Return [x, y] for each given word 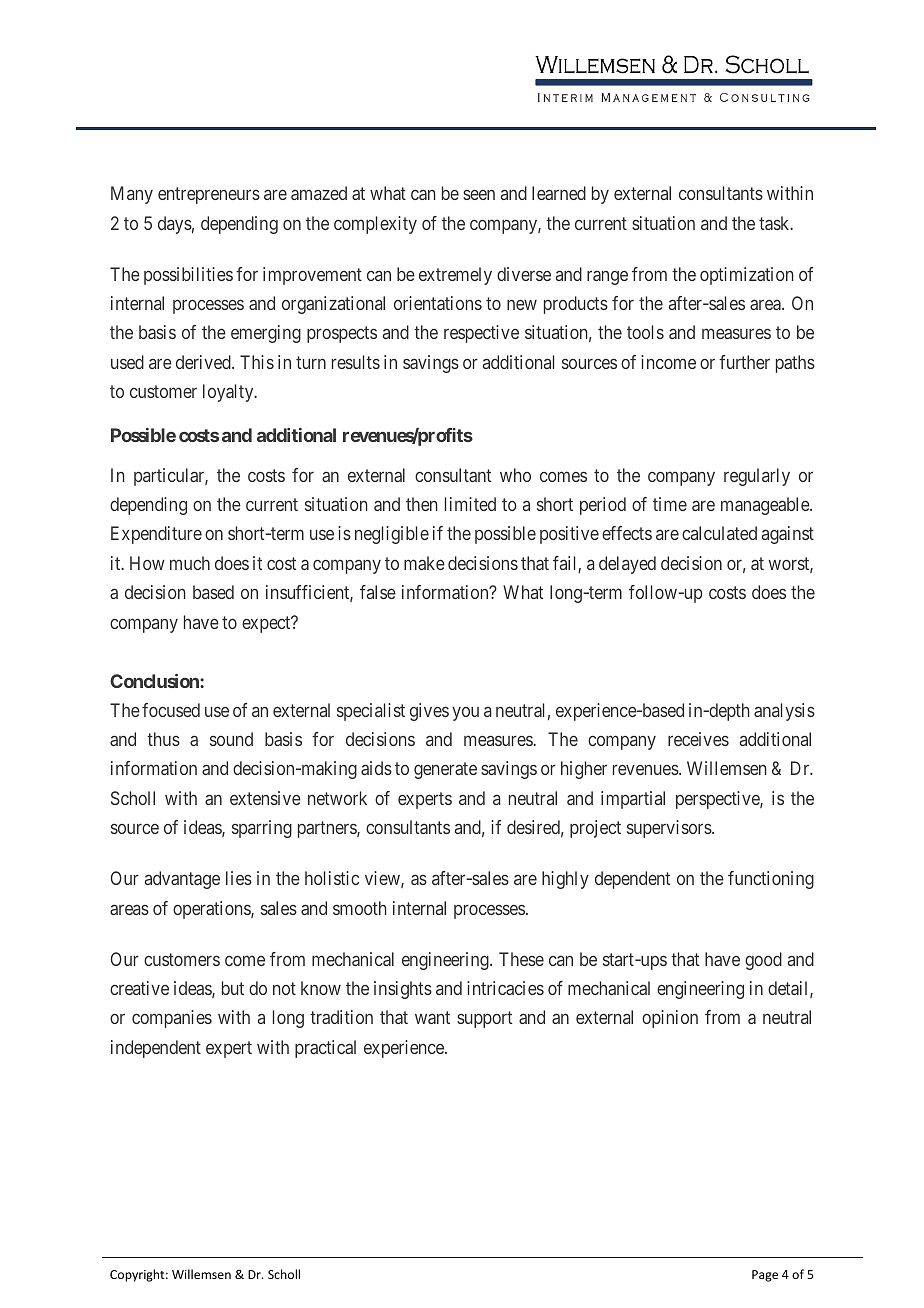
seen [479, 195]
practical [325, 1049]
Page [765, 1276]
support [484, 1020]
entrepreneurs [209, 196]
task [775, 223]
